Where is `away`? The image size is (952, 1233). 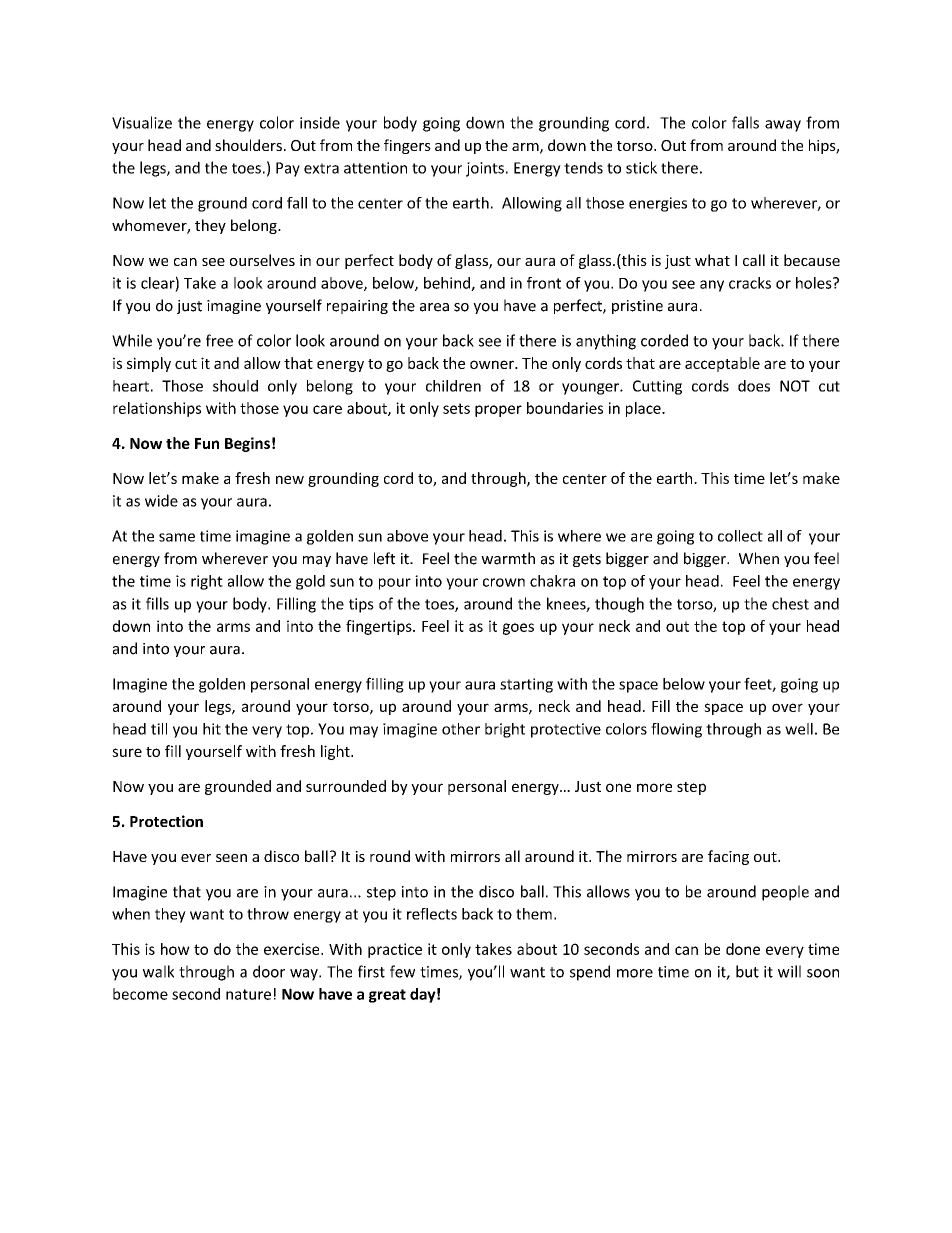 away is located at coordinates (783, 126).
